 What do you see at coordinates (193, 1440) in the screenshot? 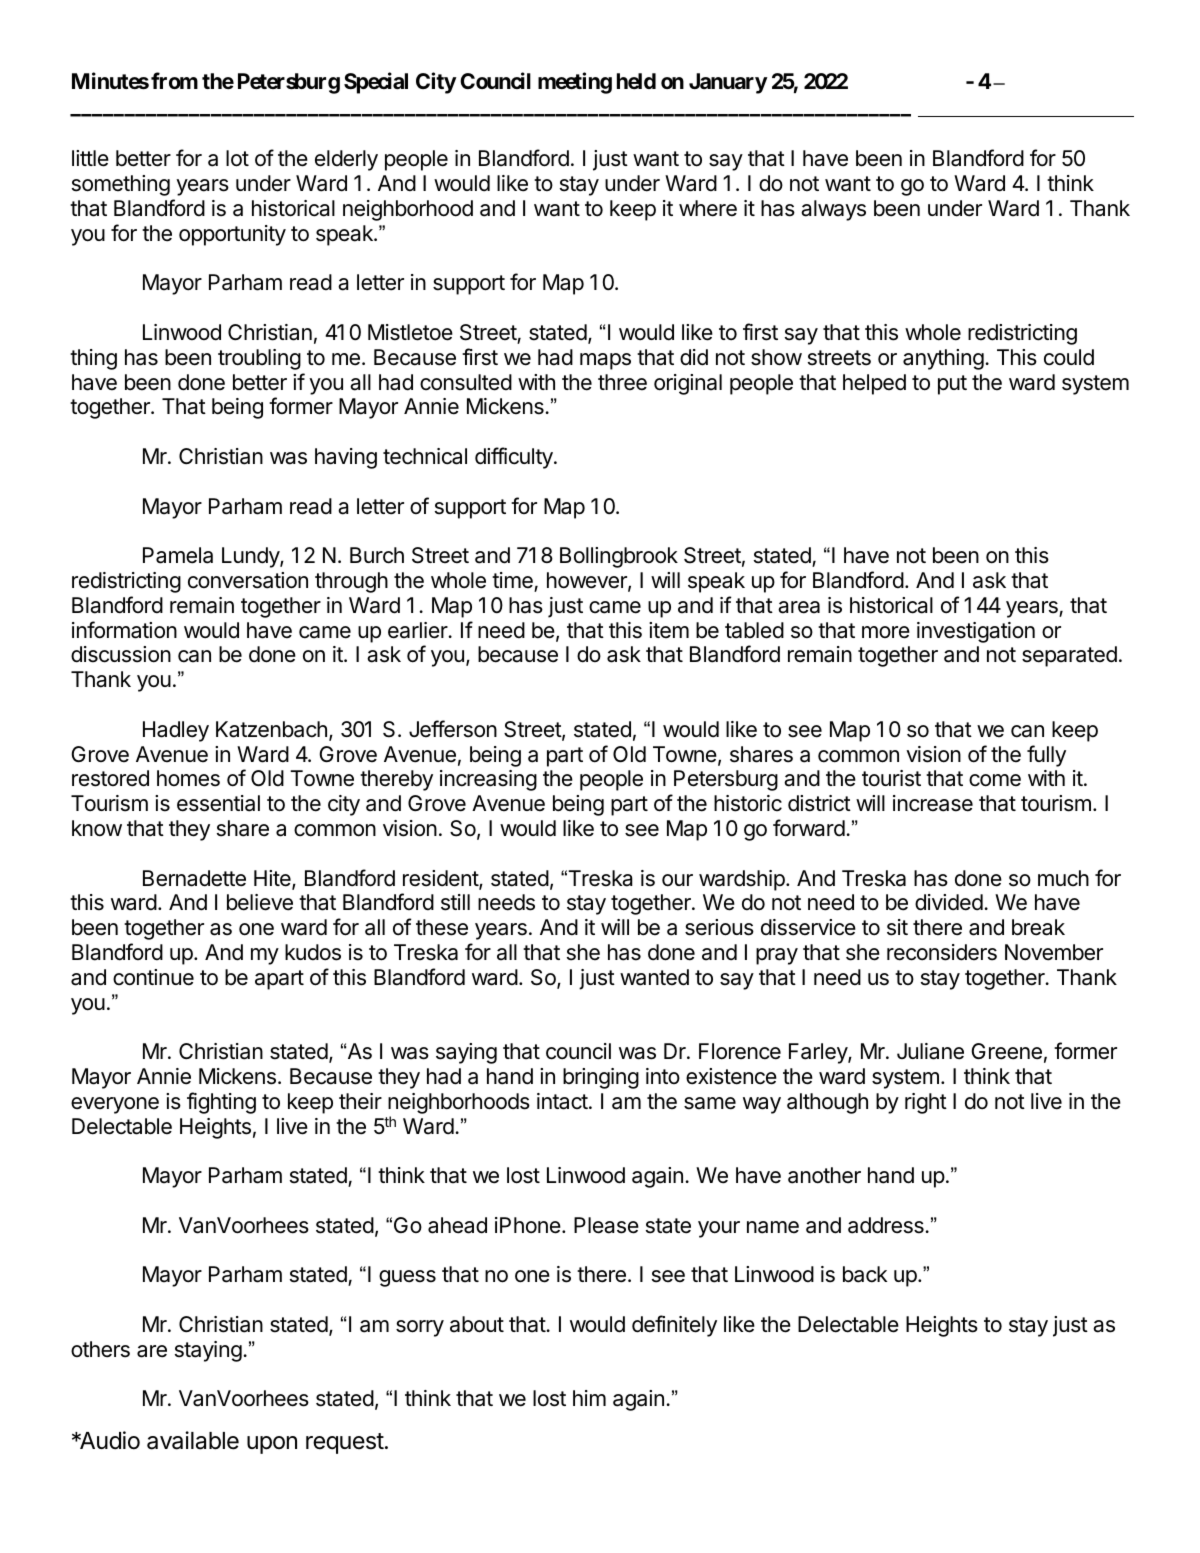
I see `available` at bounding box center [193, 1440].
